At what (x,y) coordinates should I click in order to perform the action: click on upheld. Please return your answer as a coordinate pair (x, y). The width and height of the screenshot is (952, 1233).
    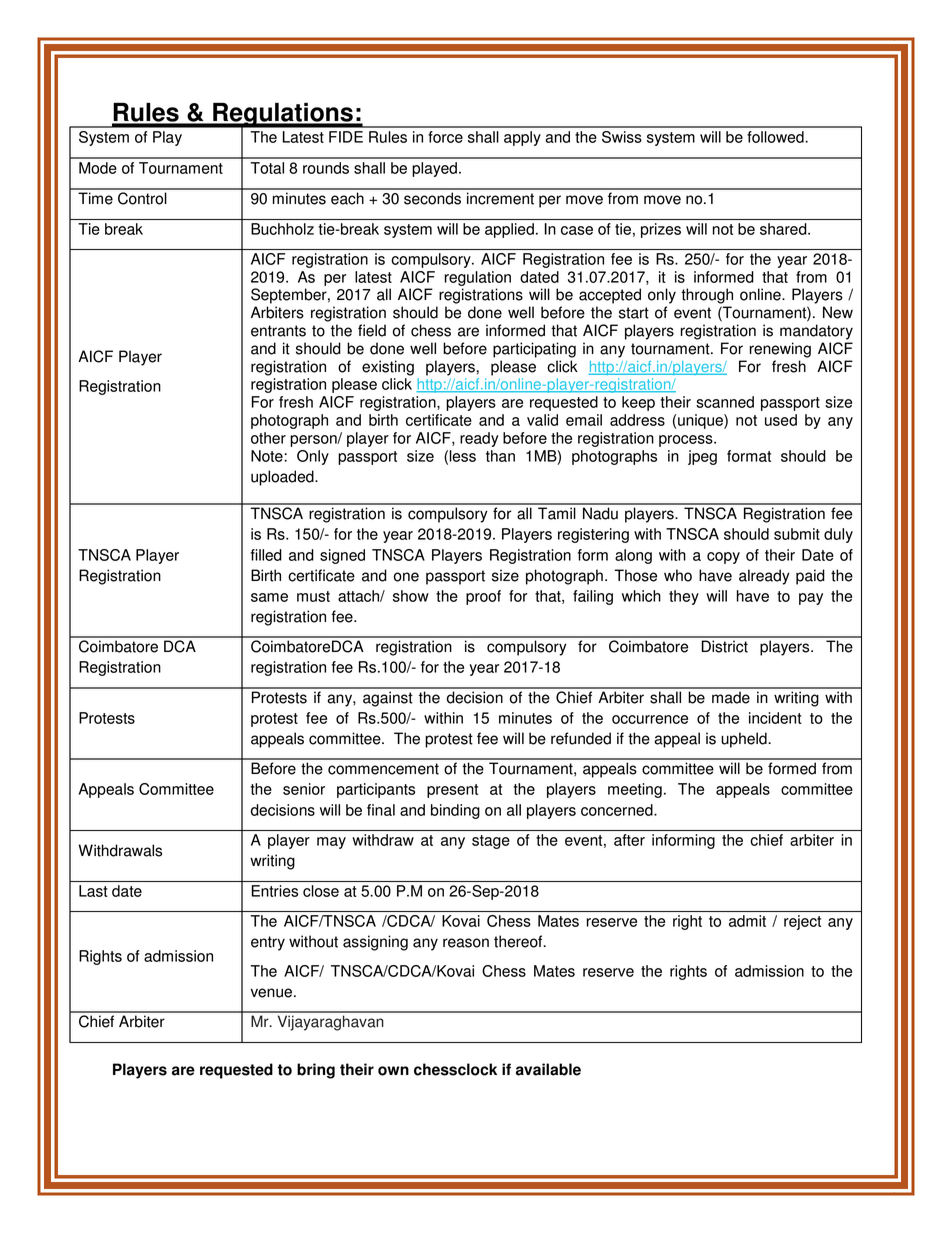
    Looking at the image, I should click on (745, 740).
